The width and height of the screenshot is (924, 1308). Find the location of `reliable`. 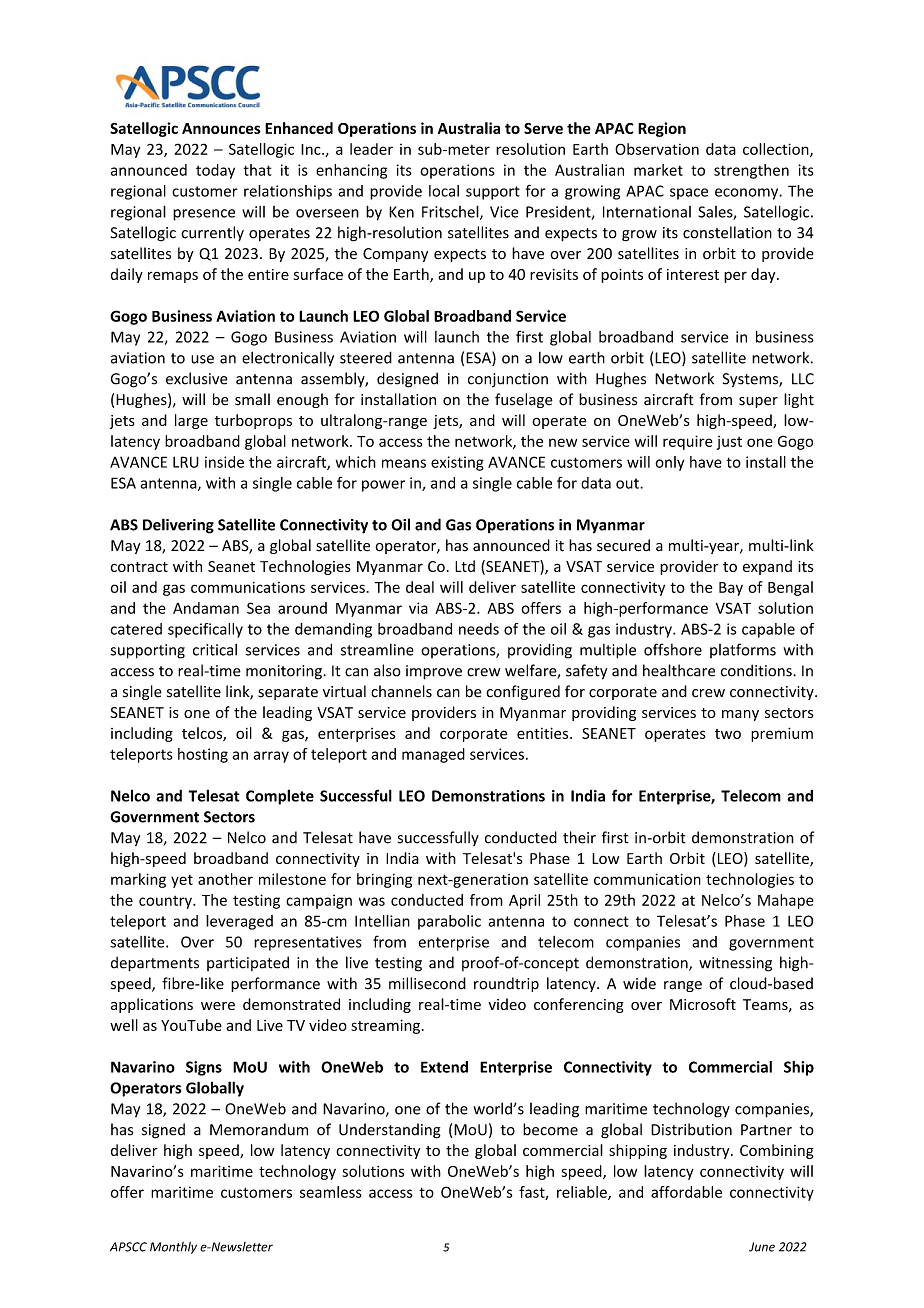

reliable is located at coordinates (583, 1193).
